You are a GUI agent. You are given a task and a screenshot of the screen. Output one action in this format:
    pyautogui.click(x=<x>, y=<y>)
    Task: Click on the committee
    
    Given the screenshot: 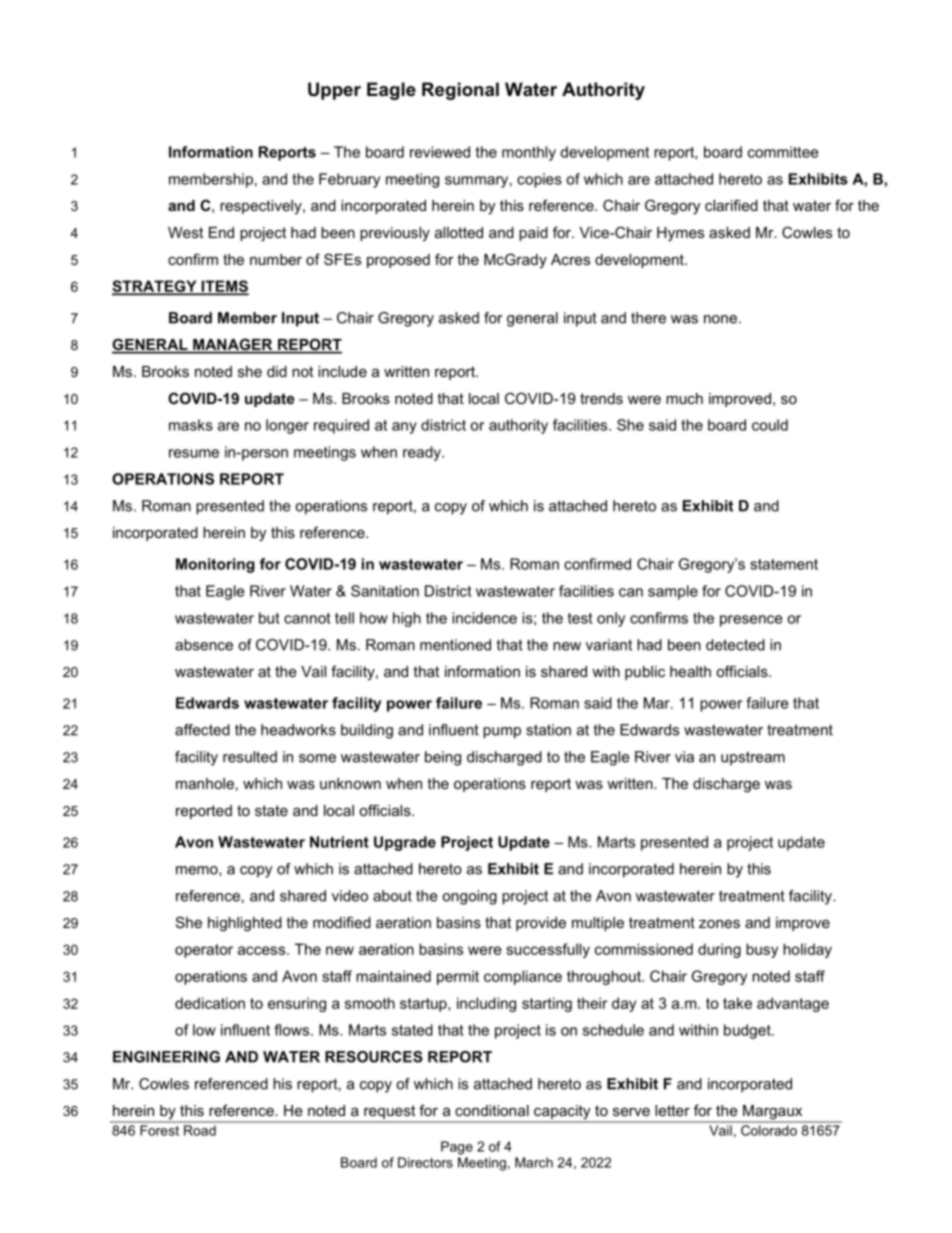 What is the action you would take?
    pyautogui.click(x=783, y=152)
